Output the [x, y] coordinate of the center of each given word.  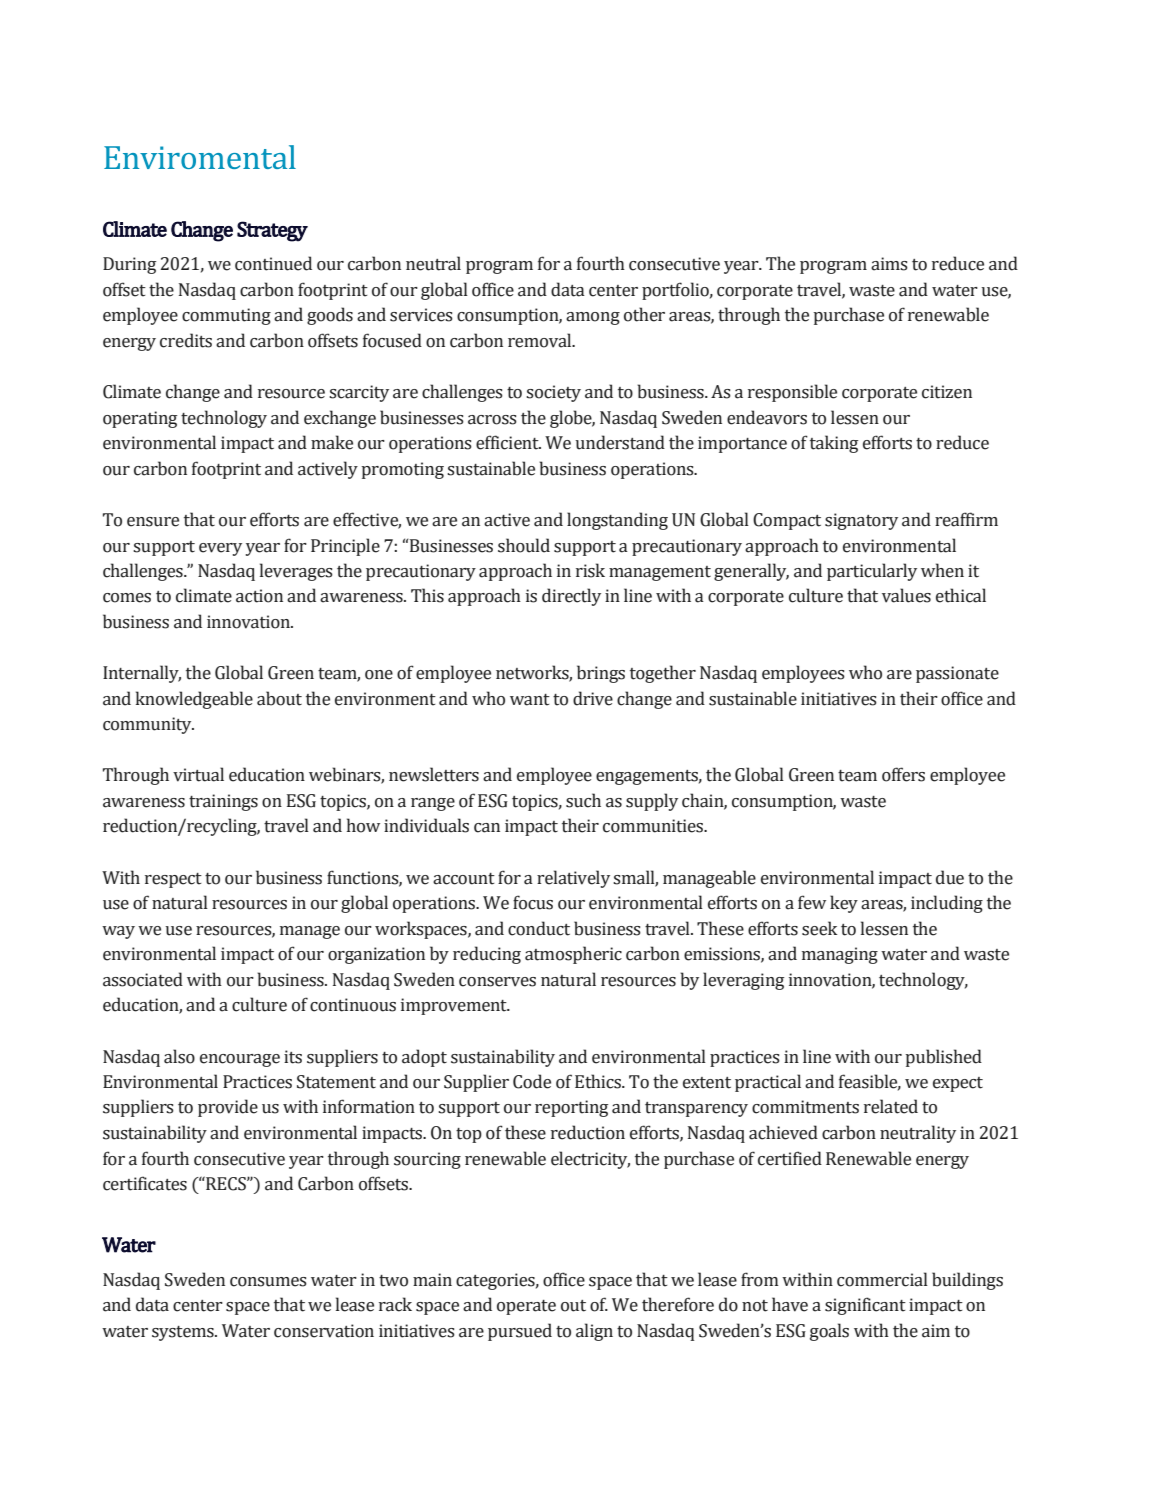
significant [865, 1306]
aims [889, 264]
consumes [268, 1282]
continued [273, 263]
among [593, 318]
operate [526, 1307]
